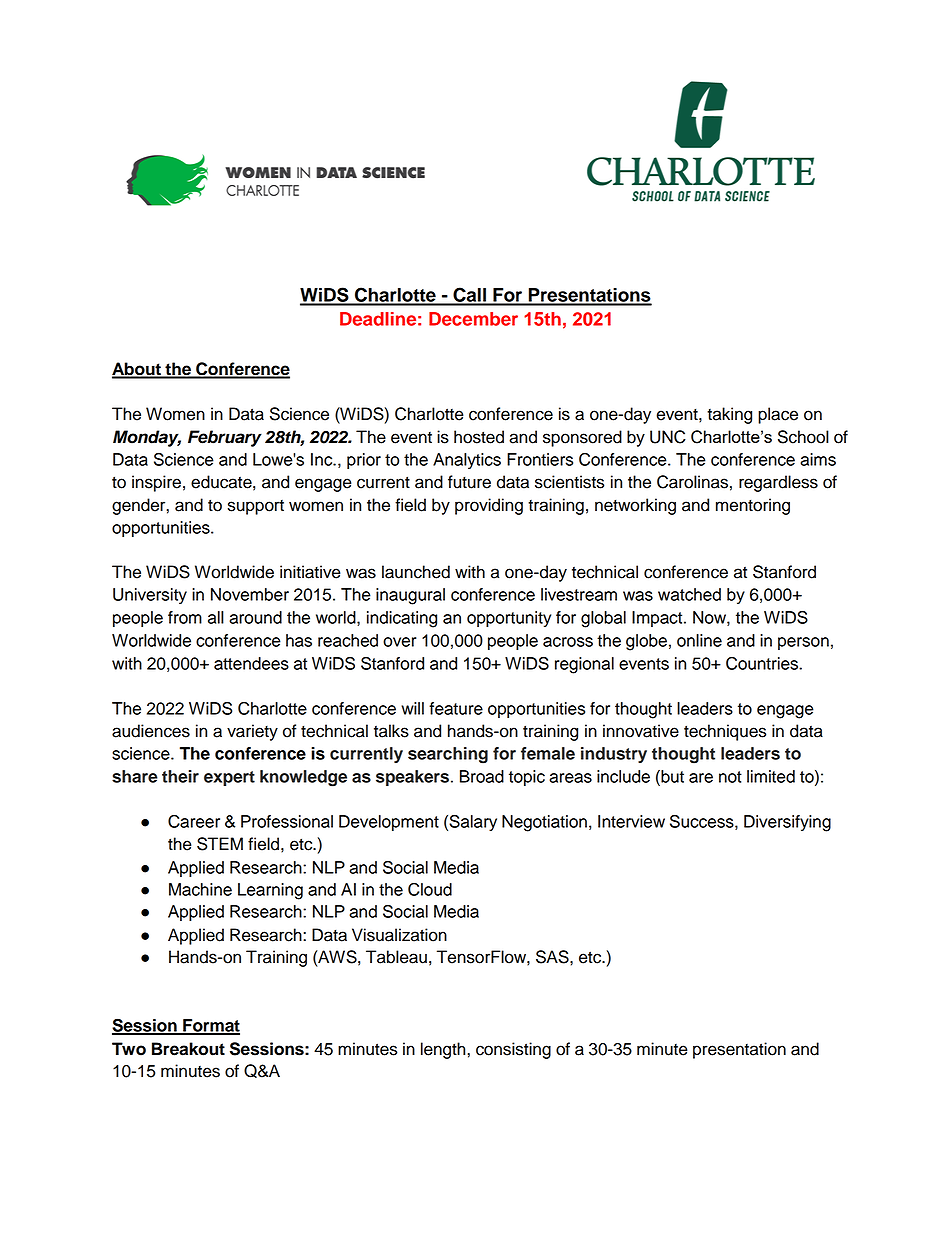  What do you see at coordinates (482, 776) in the image?
I see `Broad` at bounding box center [482, 776].
